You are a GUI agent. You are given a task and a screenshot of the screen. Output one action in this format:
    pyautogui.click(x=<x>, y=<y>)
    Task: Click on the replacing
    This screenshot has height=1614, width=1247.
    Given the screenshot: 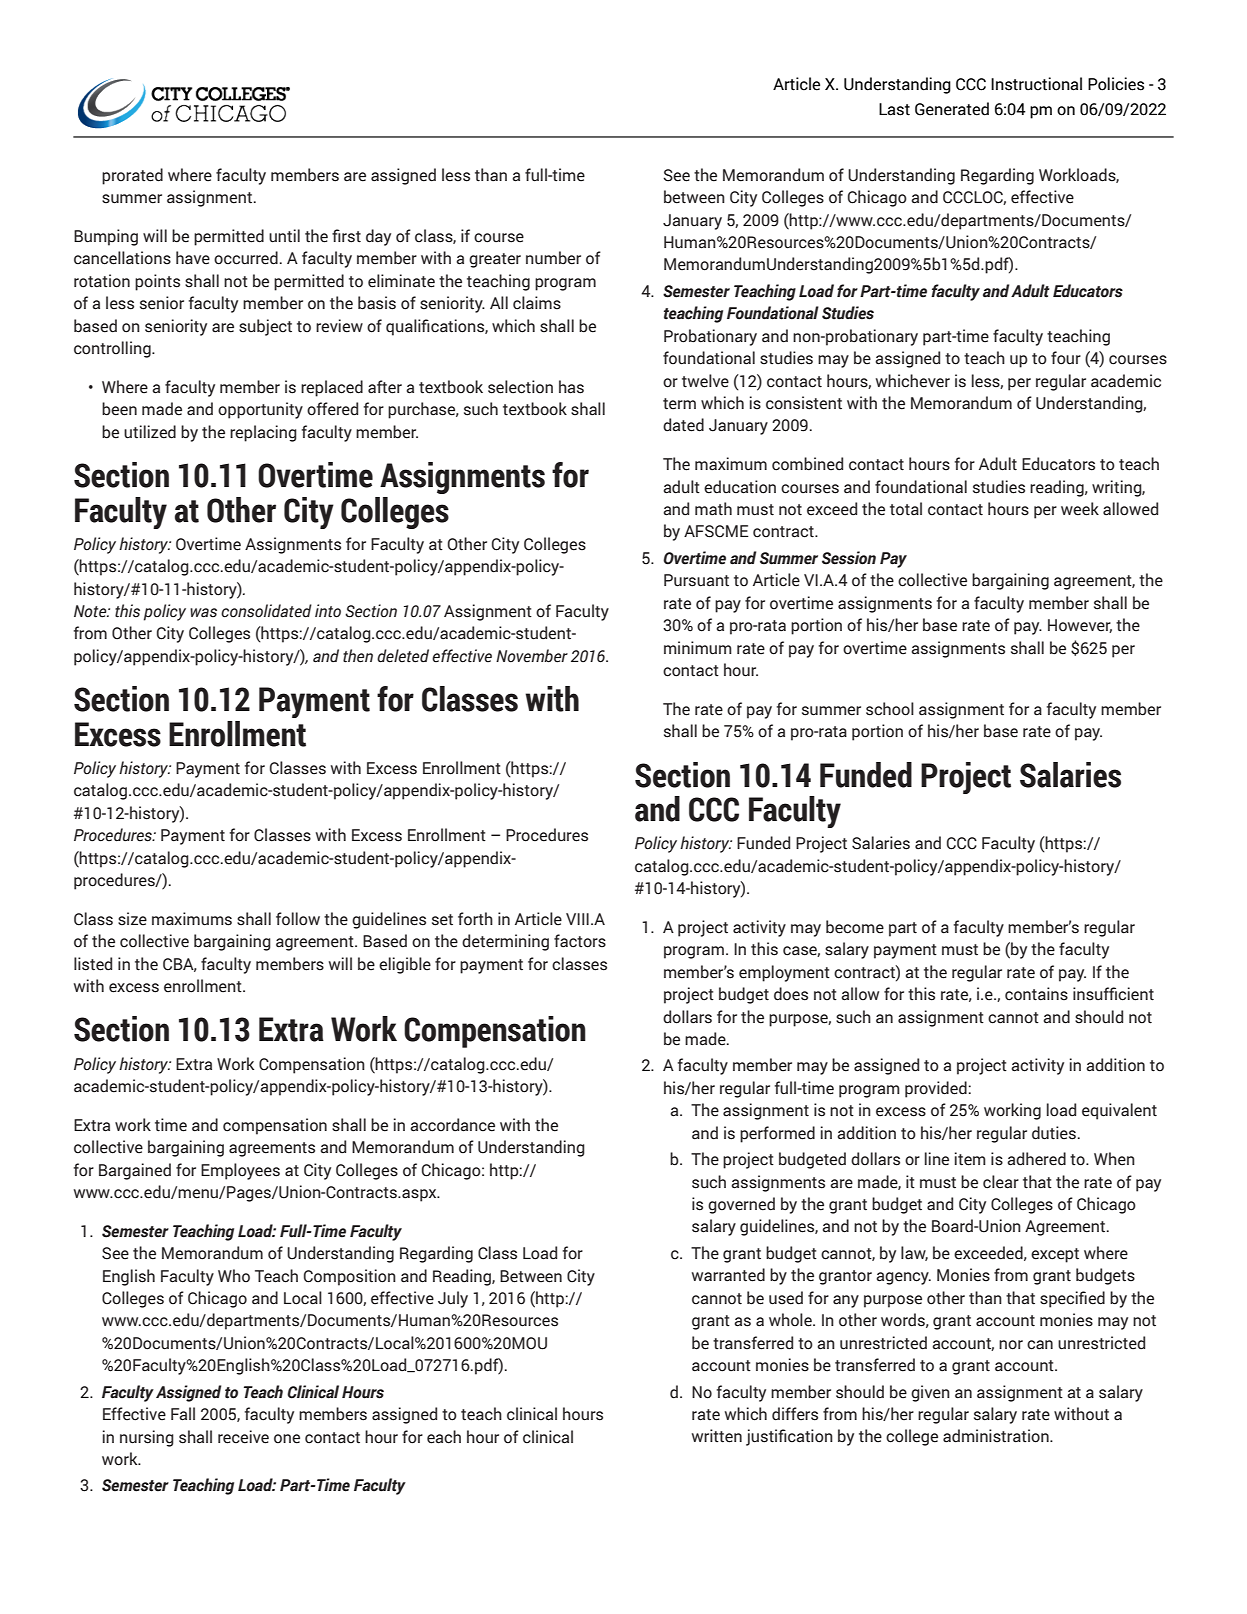 What is the action you would take?
    pyautogui.click(x=263, y=433)
